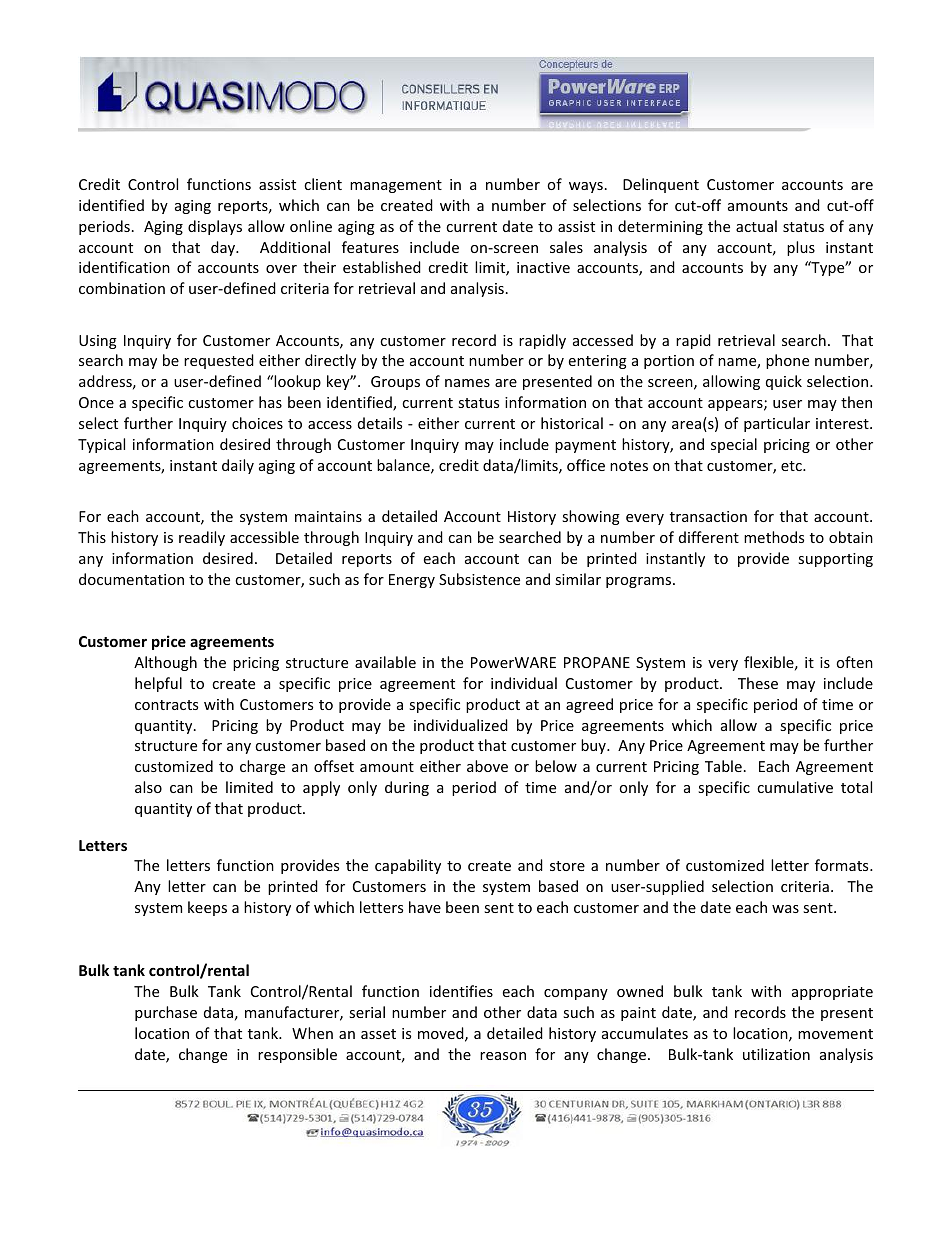 The image size is (952, 1233). Describe the element at coordinates (777, 424) in the document. I see `particular` at that location.
